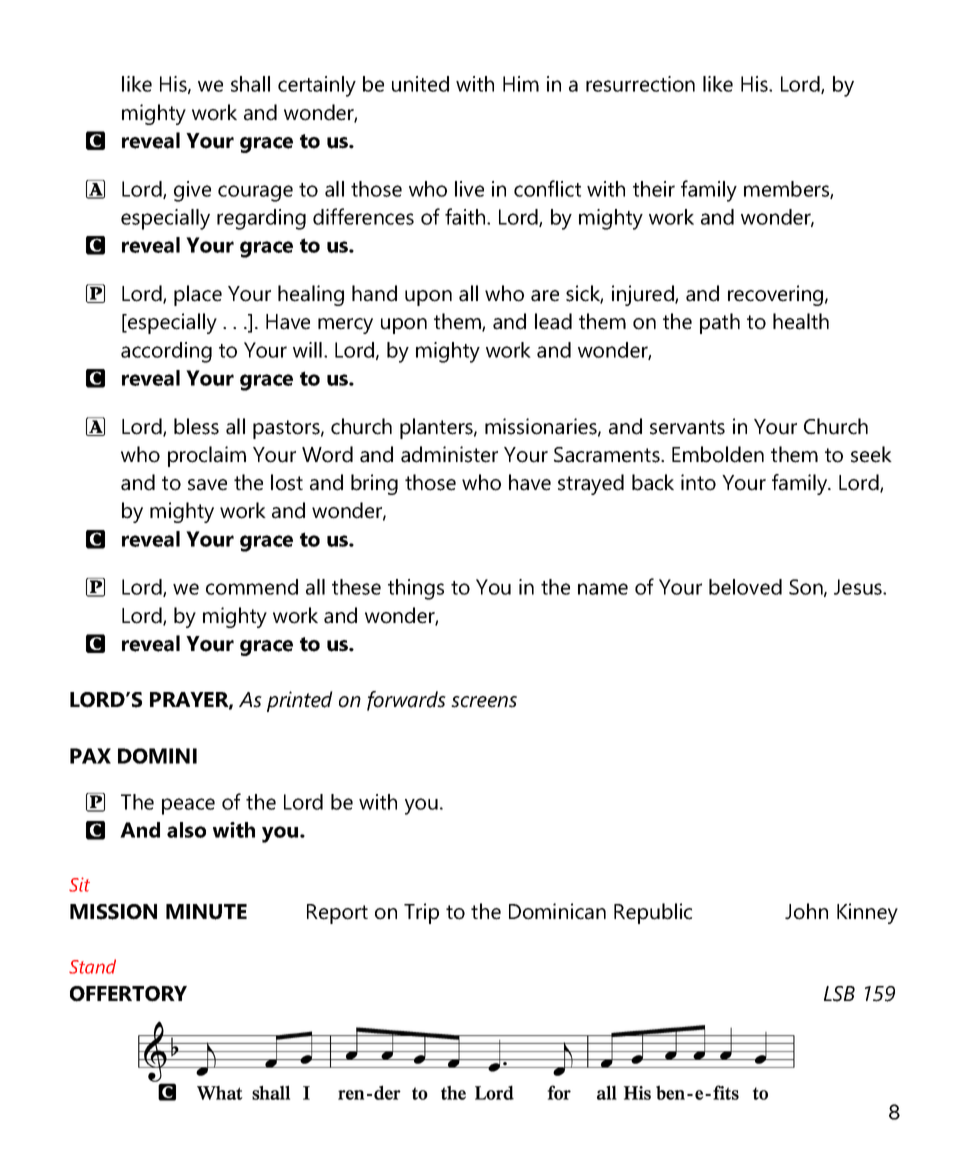 This screenshot has height=1175, width=967. What do you see at coordinates (521, 84) in the screenshot?
I see `Him` at bounding box center [521, 84].
